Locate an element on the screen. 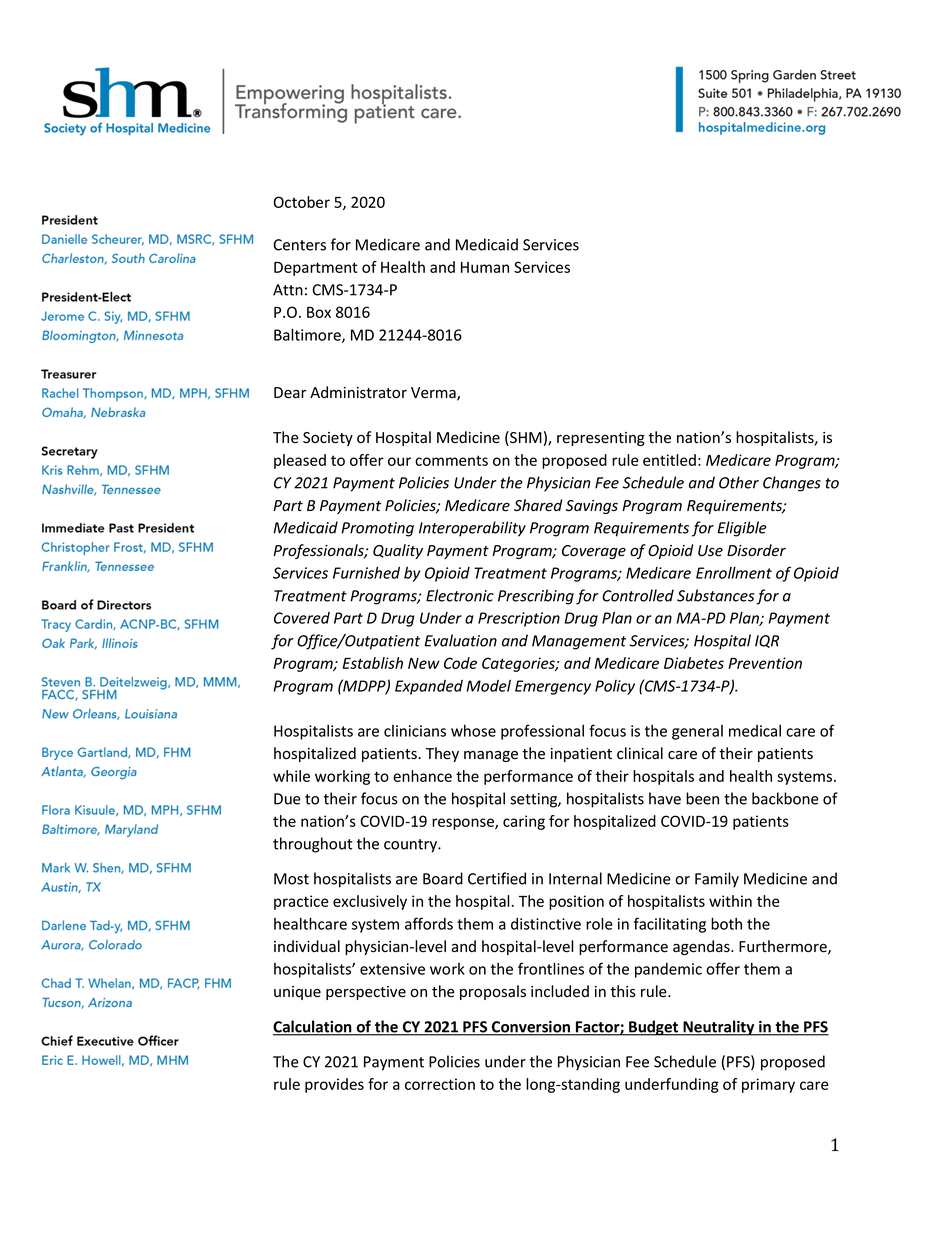  entitled is located at coordinates (669, 460).
